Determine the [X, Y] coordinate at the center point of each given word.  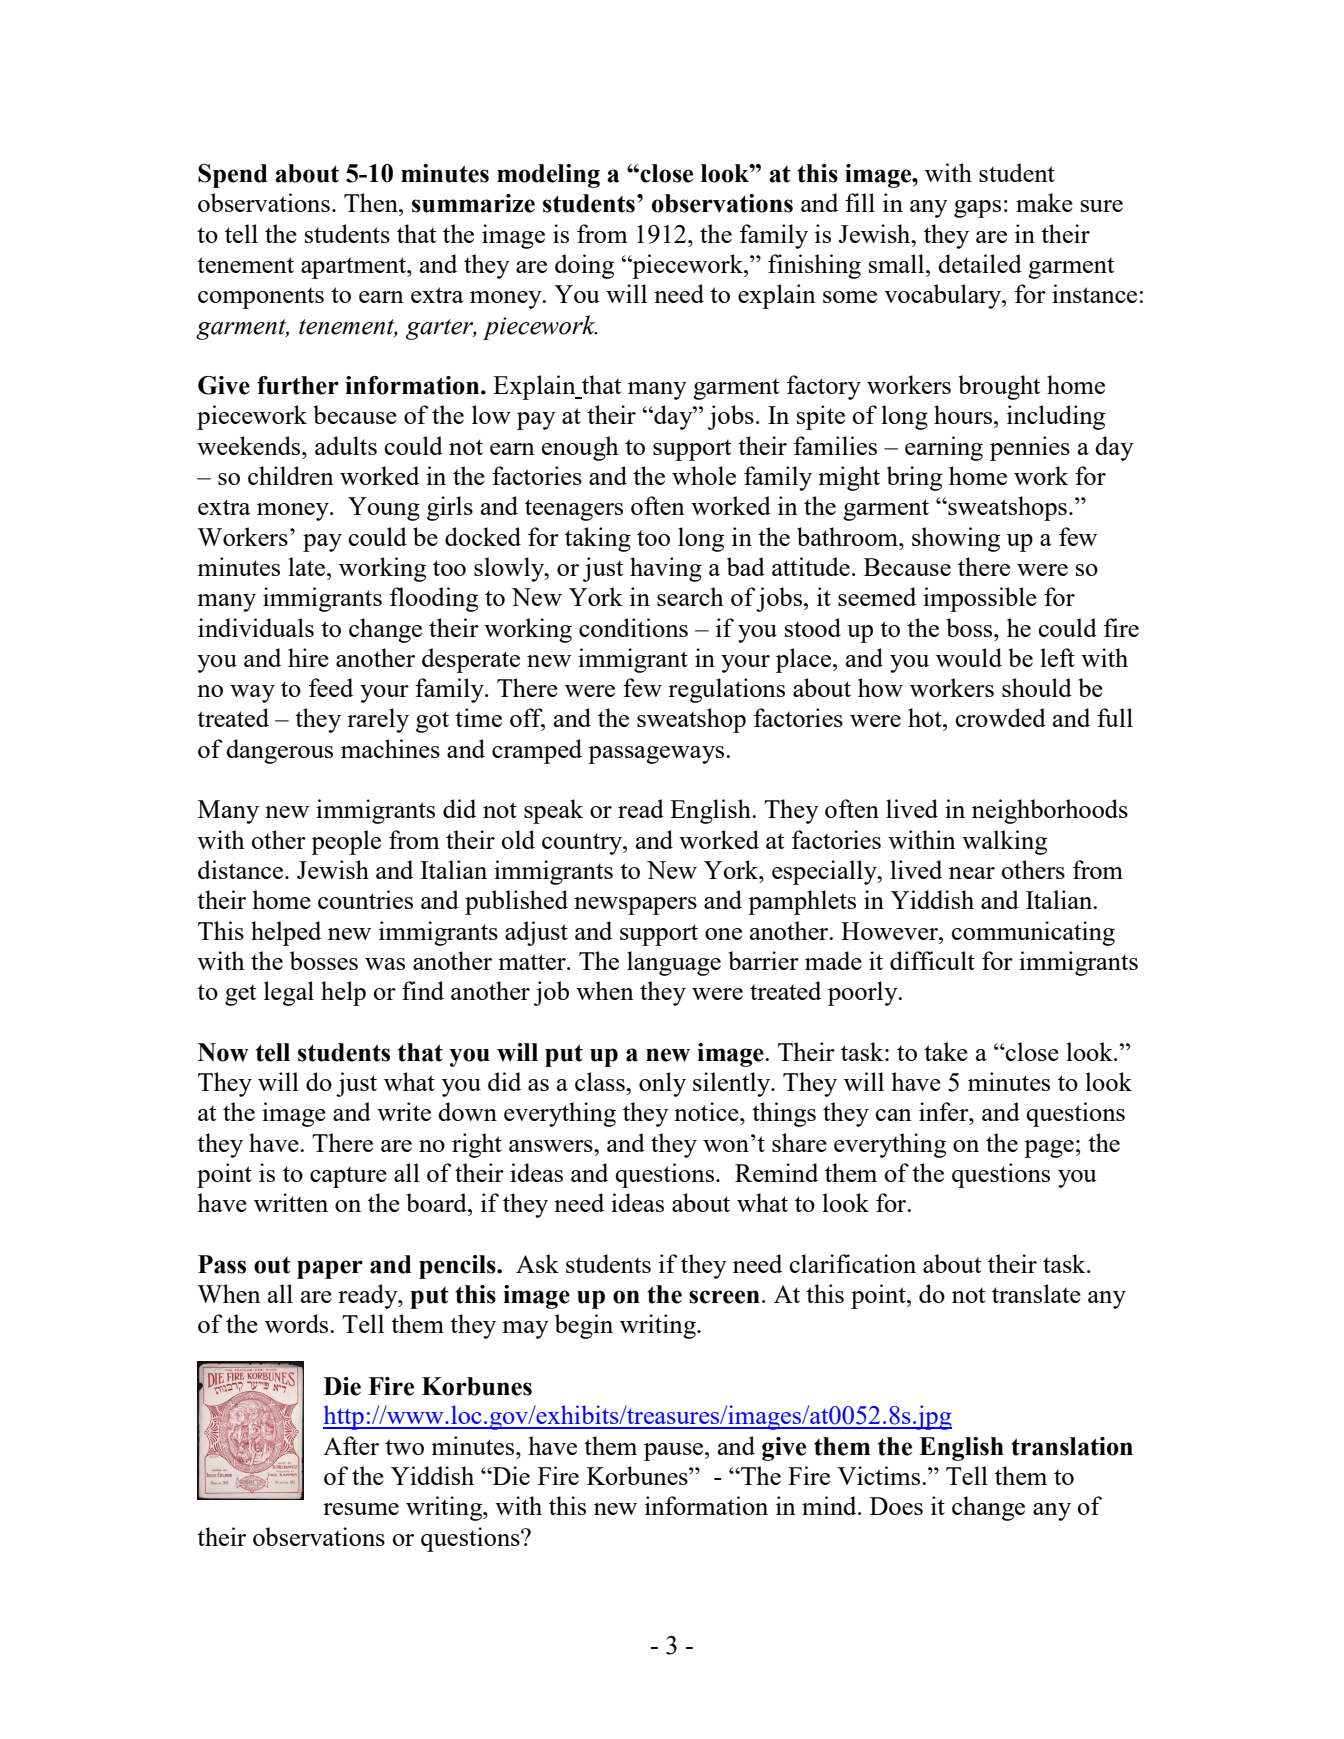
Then [372, 202]
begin [584, 1326]
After [351, 1445]
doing [584, 266]
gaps [977, 209]
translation [1072, 1446]
